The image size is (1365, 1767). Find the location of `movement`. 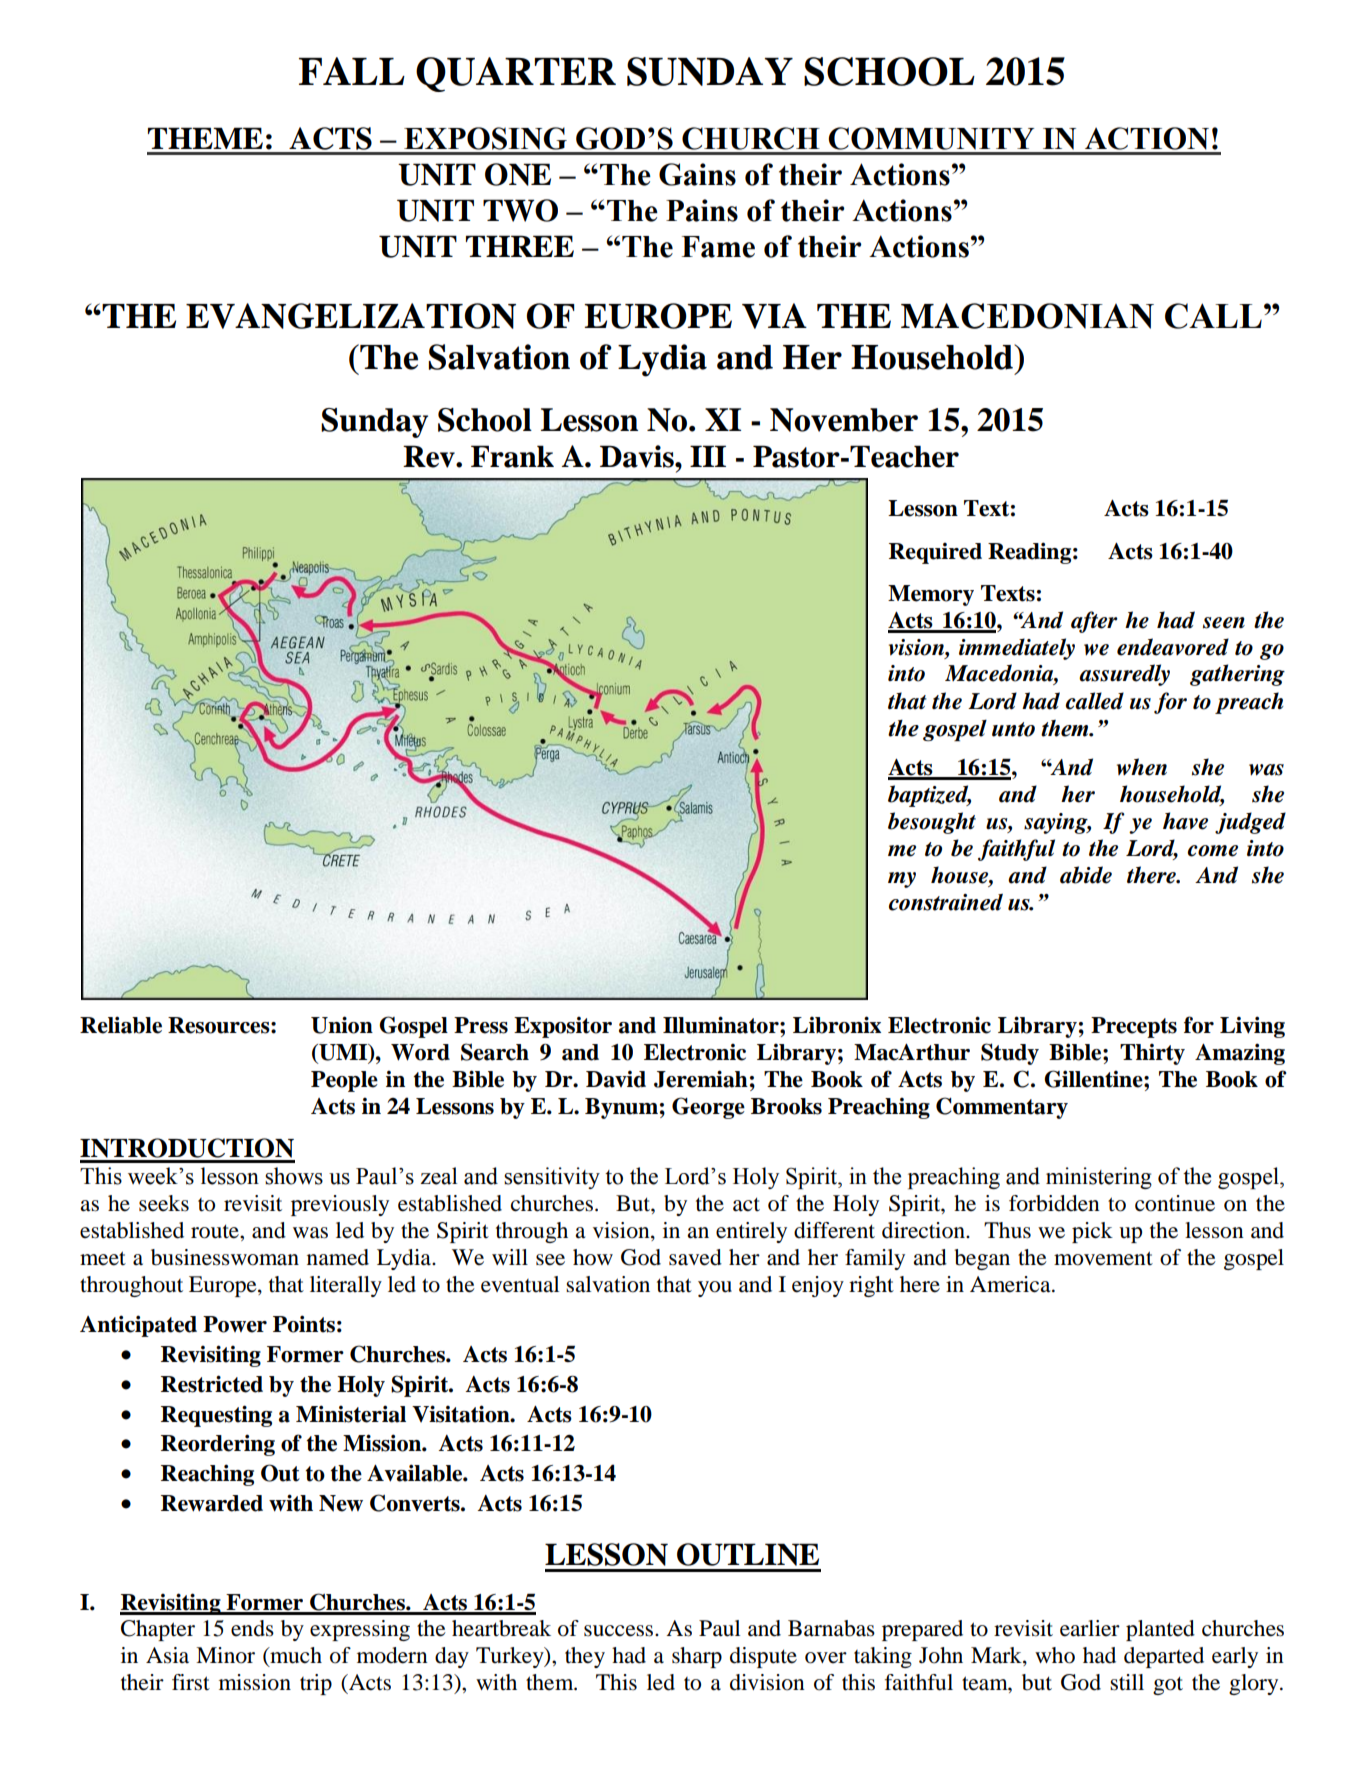

movement is located at coordinates (1103, 1258).
